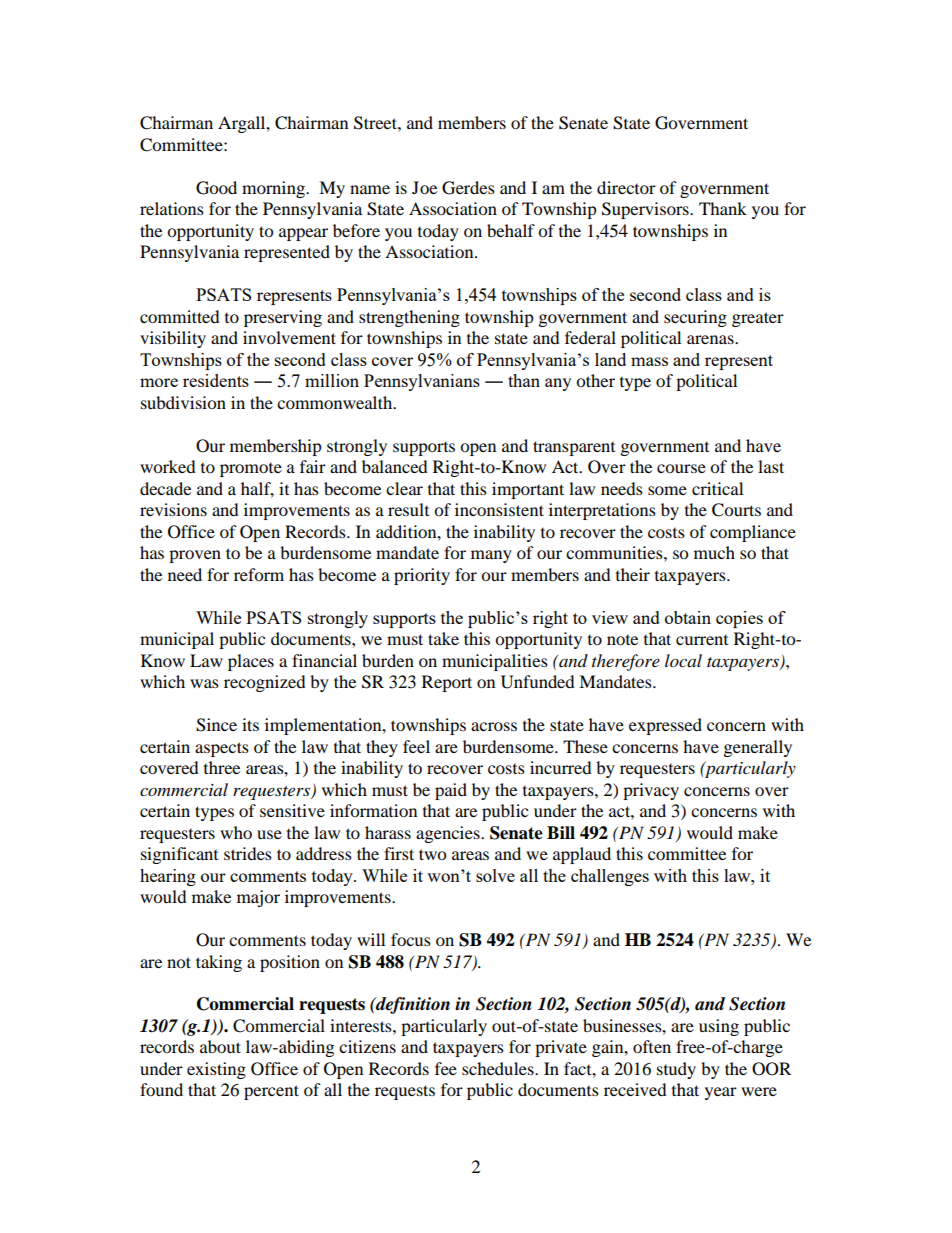  I want to click on Supervisors, so click(646, 210).
